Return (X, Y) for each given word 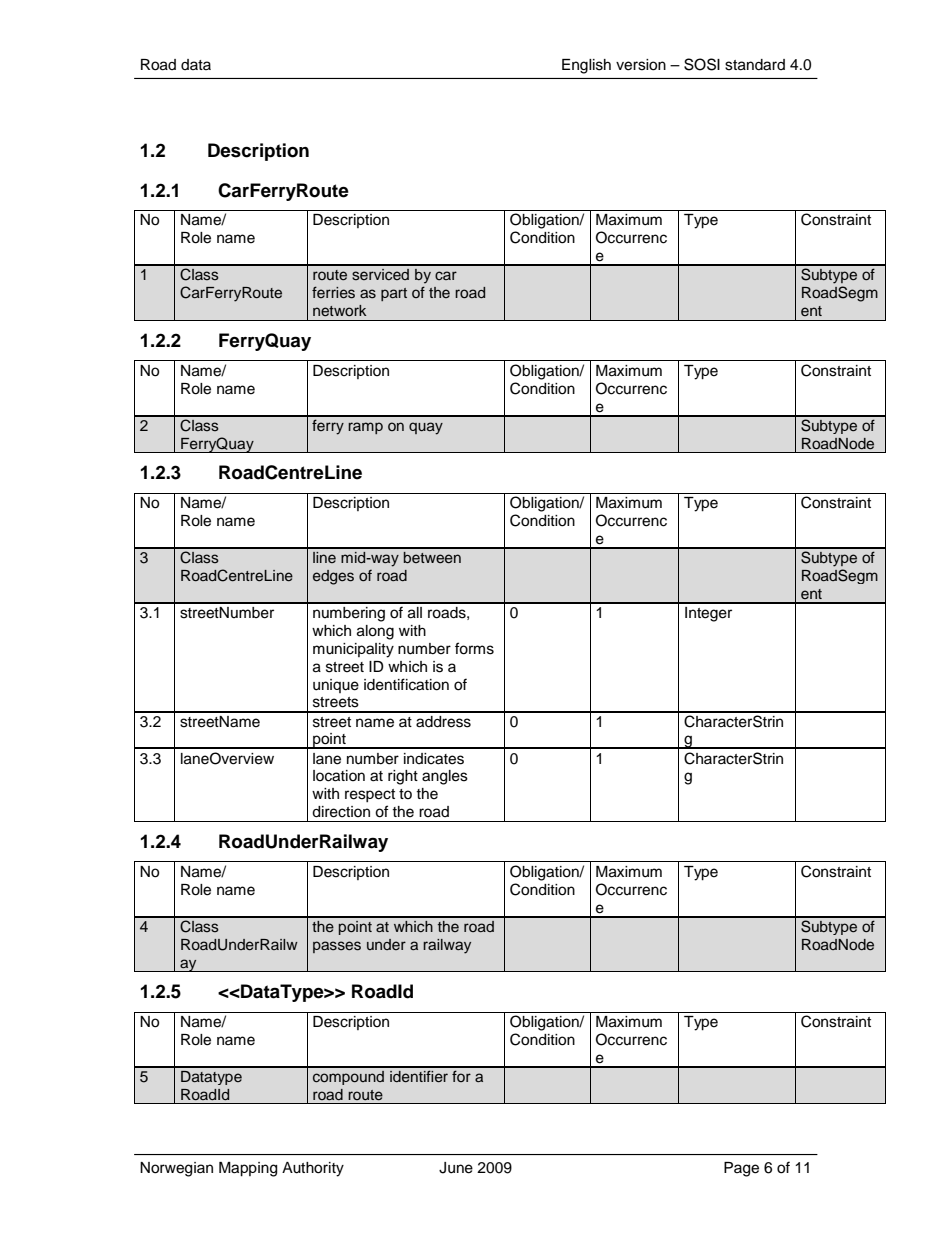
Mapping (248, 1169)
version (641, 65)
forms (474, 648)
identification (406, 684)
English (586, 66)
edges (333, 577)
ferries (333, 292)
